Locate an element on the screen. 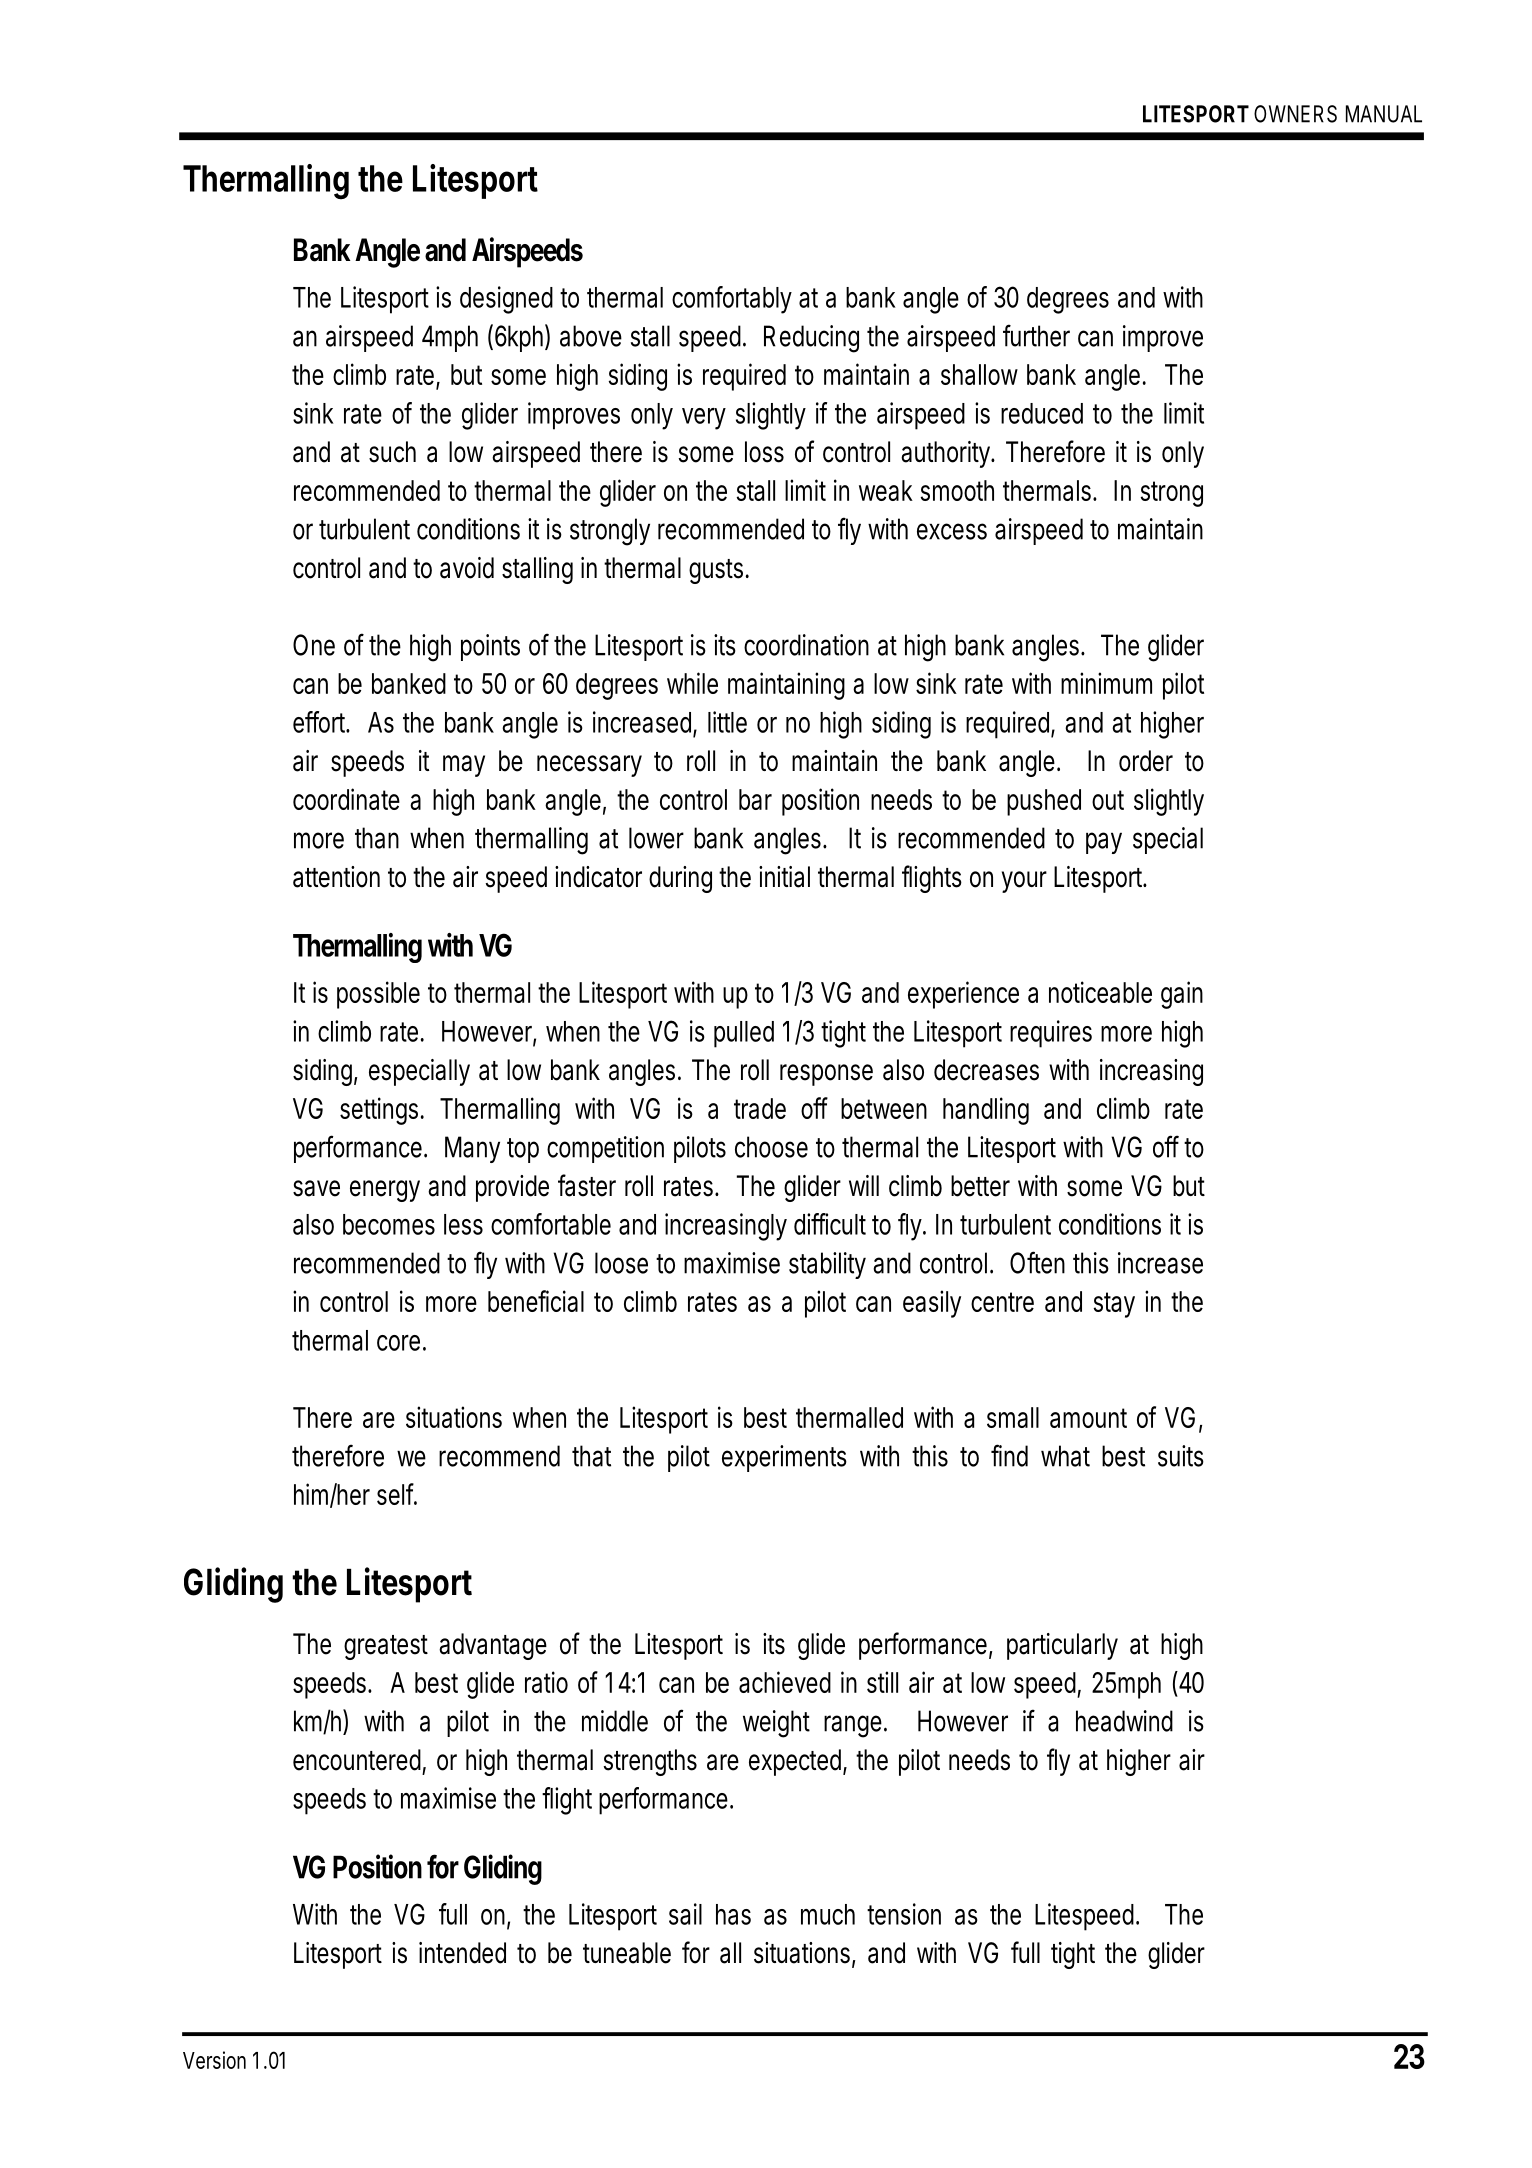  settings is located at coordinates (379, 1111).
